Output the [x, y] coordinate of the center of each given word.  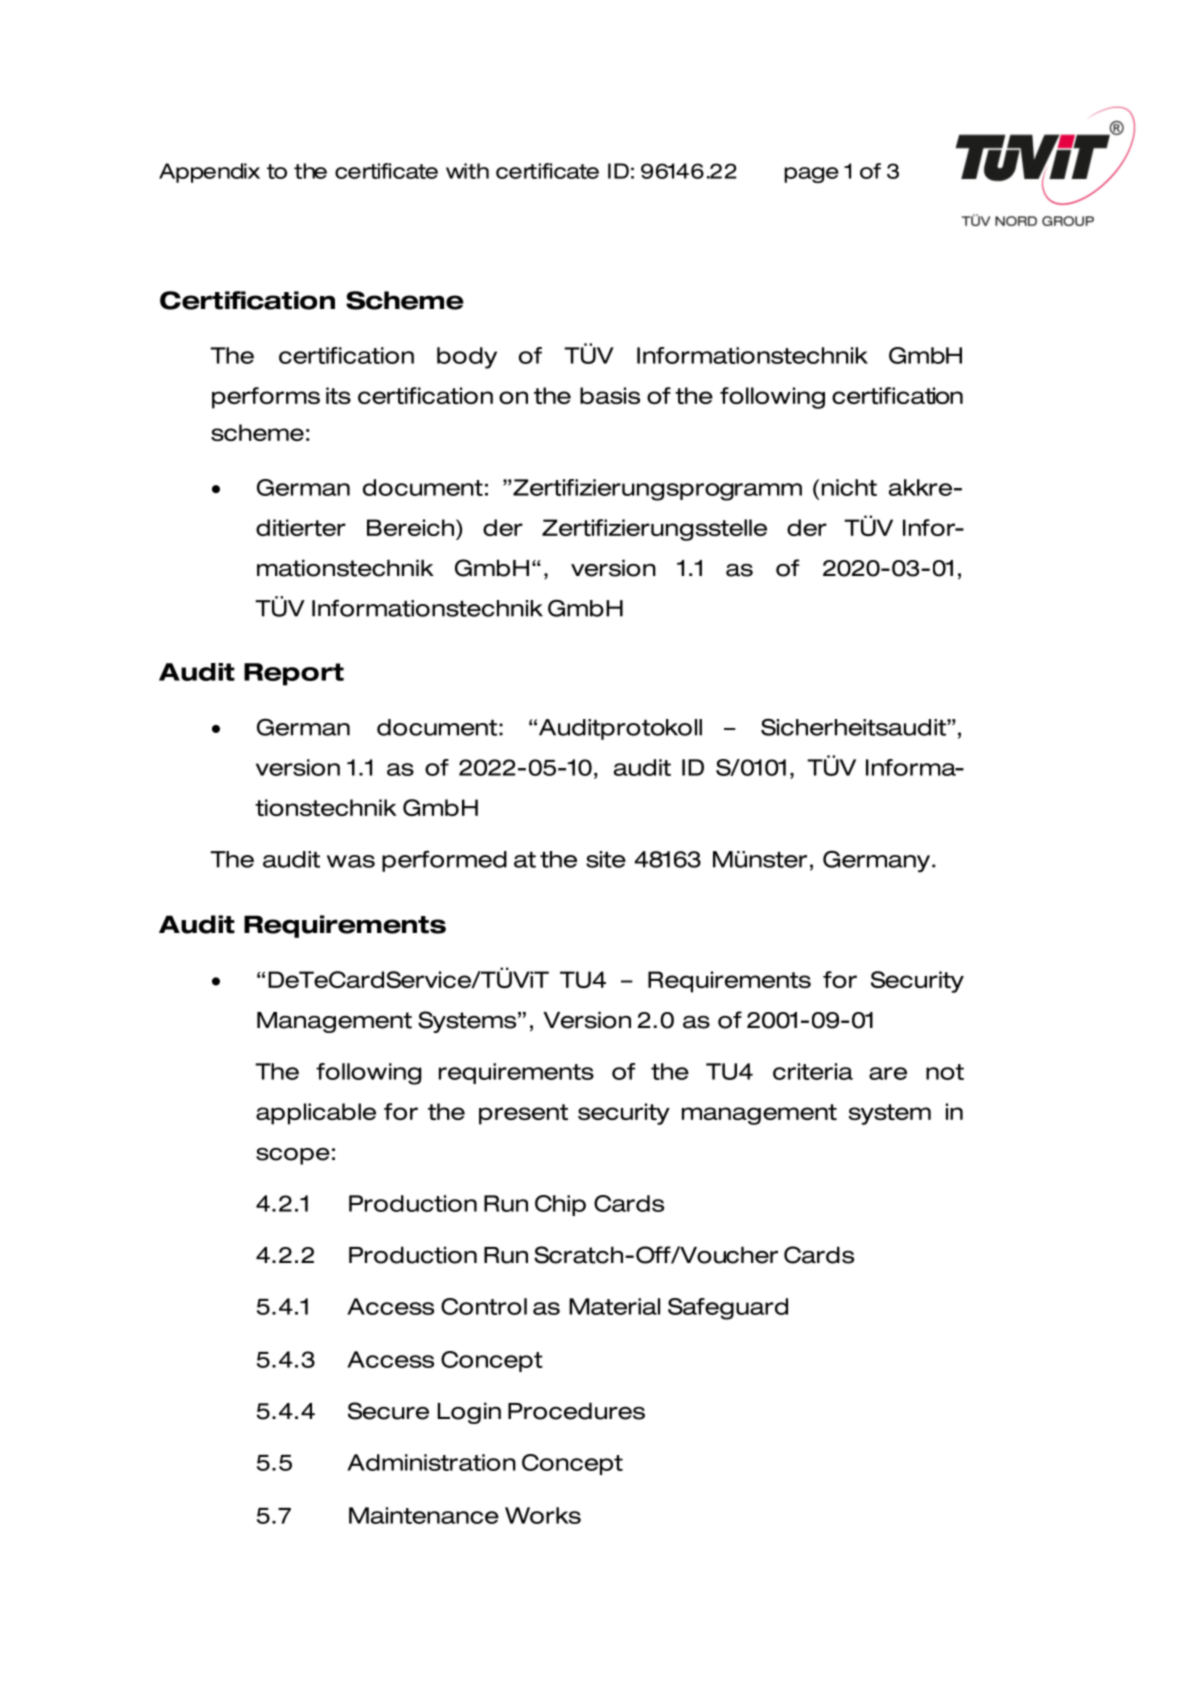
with [467, 171]
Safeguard [728, 1309]
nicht [849, 487]
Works [543, 1515]
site [606, 859]
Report [294, 674]
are [888, 1073]
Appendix [209, 173]
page [811, 175]
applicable [316, 1114]
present [523, 1114]
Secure [388, 1411]
